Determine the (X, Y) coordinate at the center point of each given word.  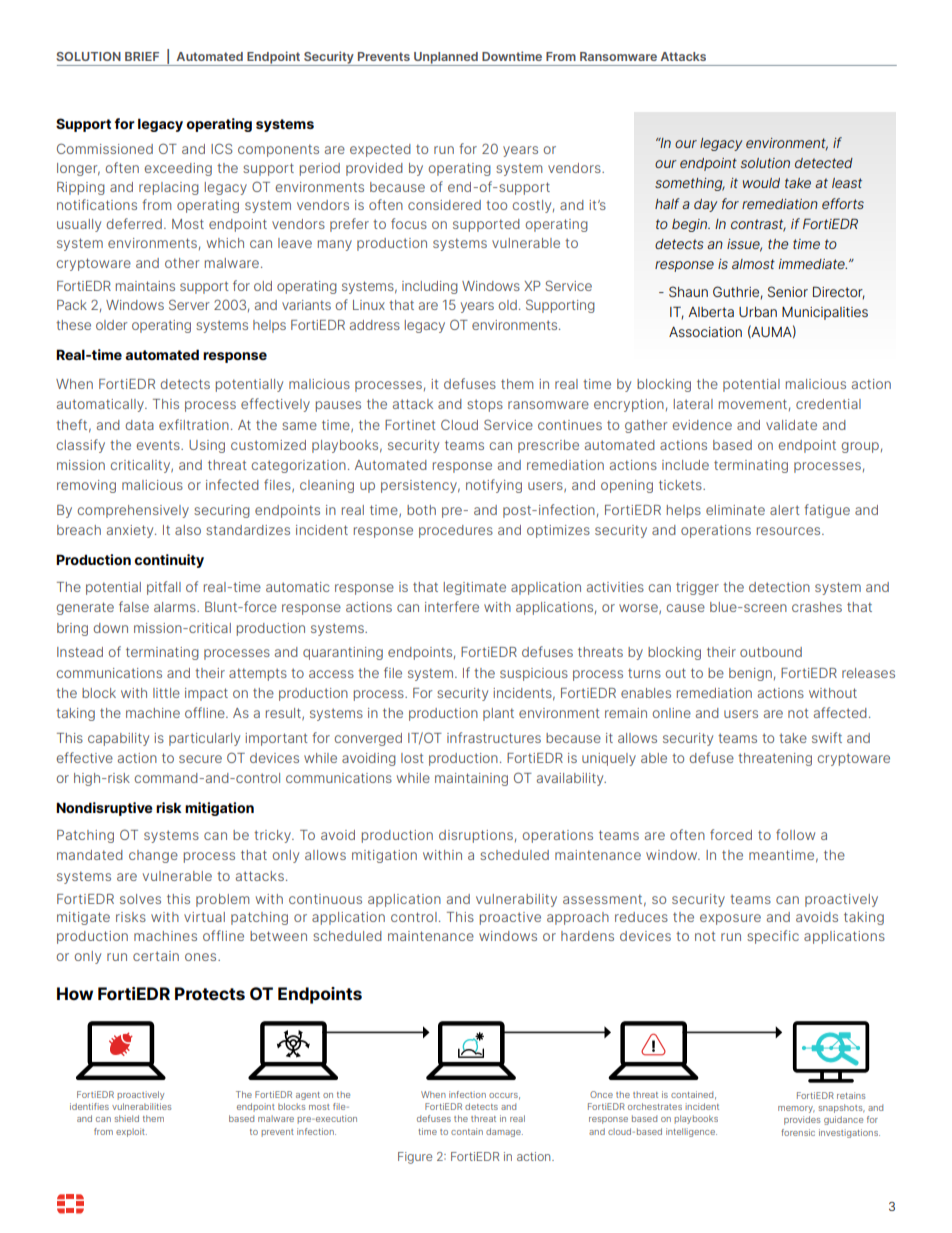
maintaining (471, 779)
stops (485, 405)
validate (791, 425)
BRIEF (142, 56)
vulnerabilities (142, 1106)
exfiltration (194, 424)
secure (200, 759)
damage (504, 1132)
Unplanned (446, 59)
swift (827, 737)
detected (824, 163)
